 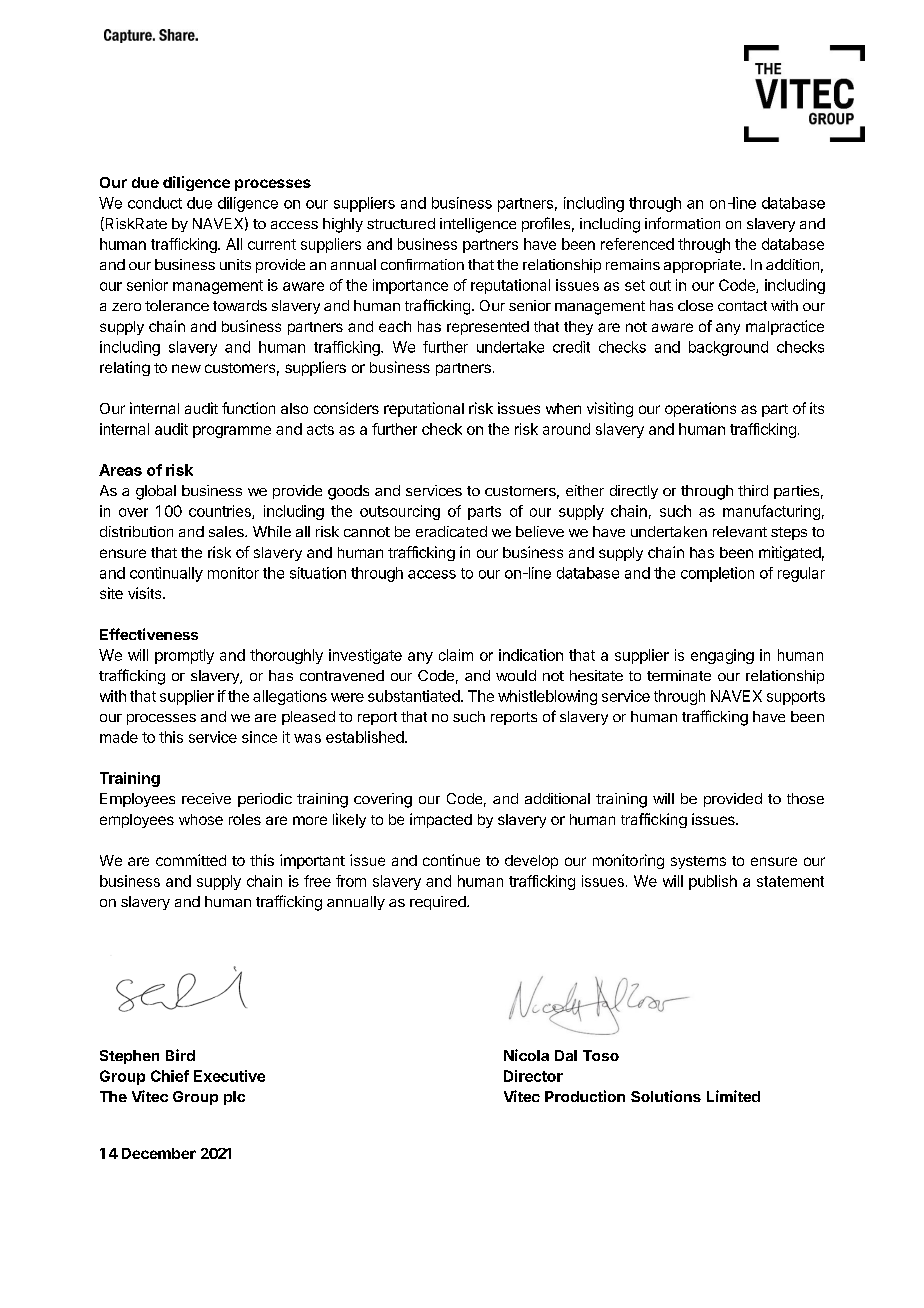 I want to click on conduct, so click(x=155, y=203).
